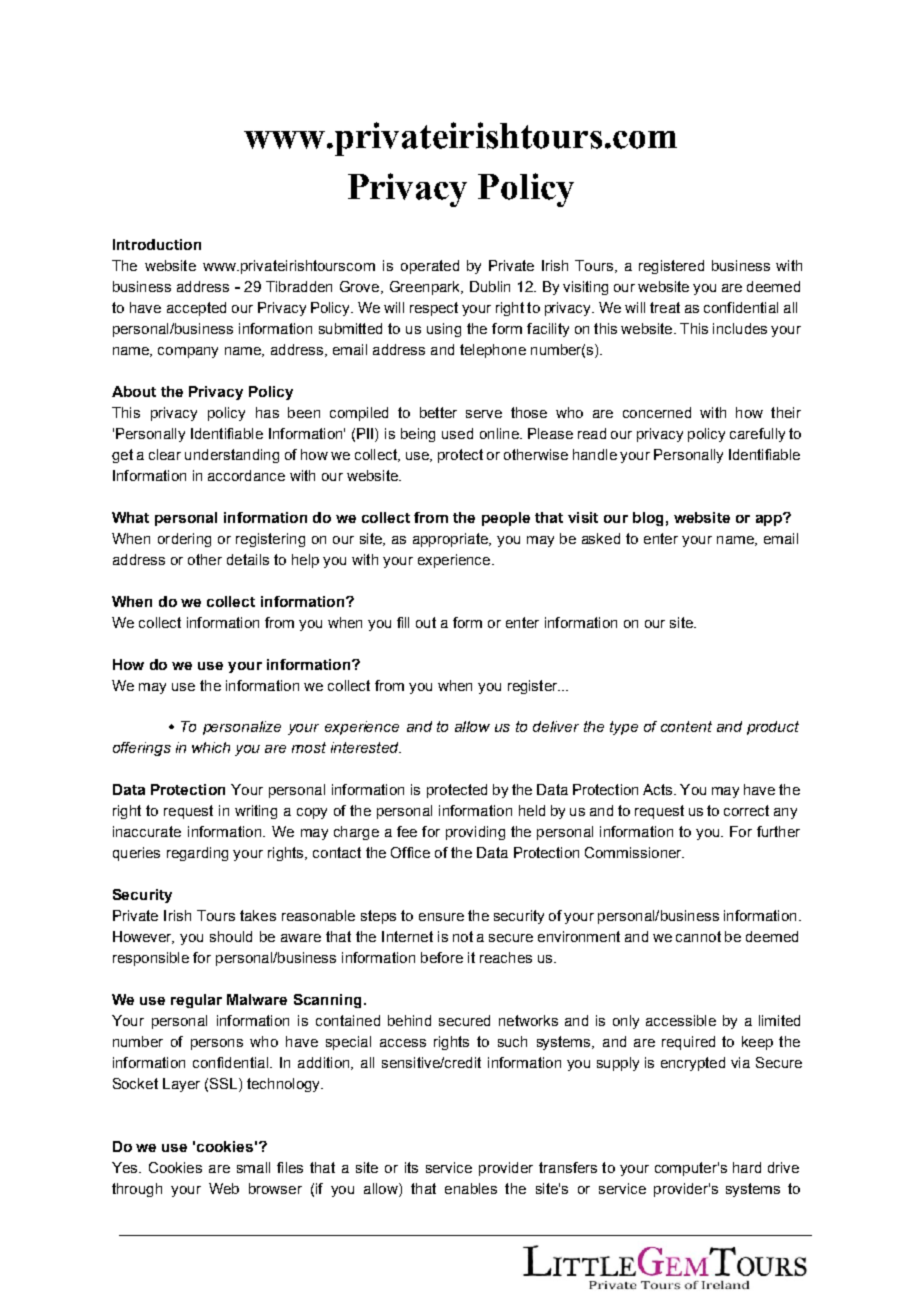 The image size is (924, 1309). Describe the element at coordinates (366, 747) in the screenshot. I see `interested` at that location.
